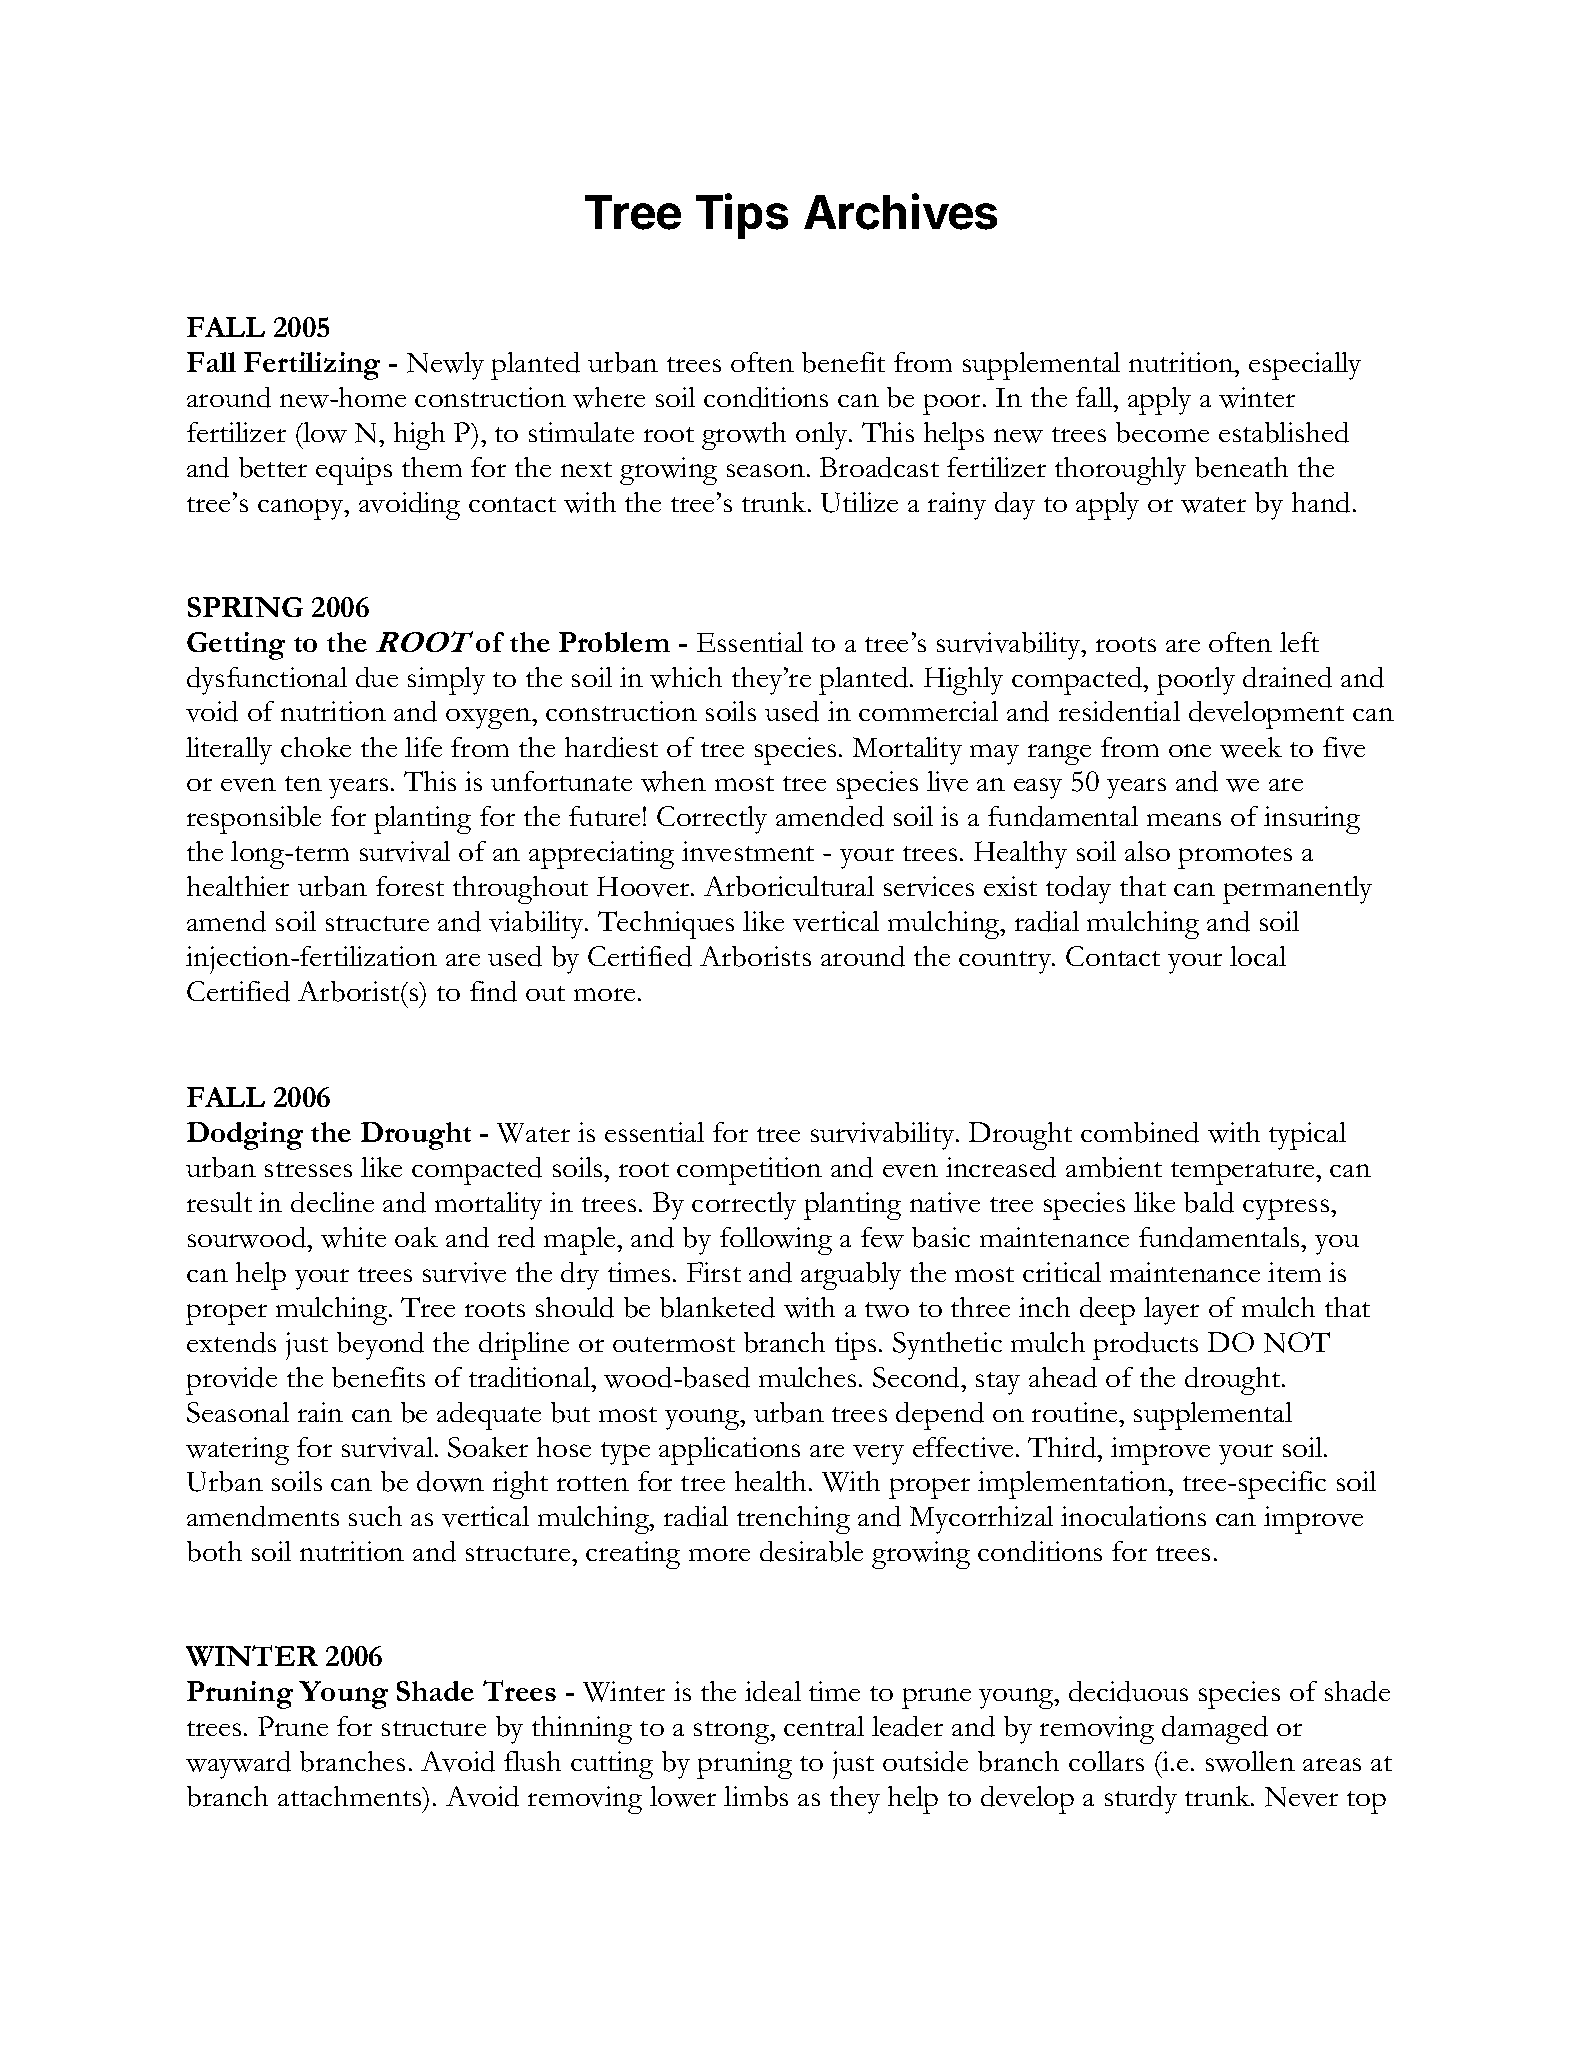 This screenshot has width=1583, height=2049. Describe the element at coordinates (824, 1726) in the screenshot. I see `central` at that location.
